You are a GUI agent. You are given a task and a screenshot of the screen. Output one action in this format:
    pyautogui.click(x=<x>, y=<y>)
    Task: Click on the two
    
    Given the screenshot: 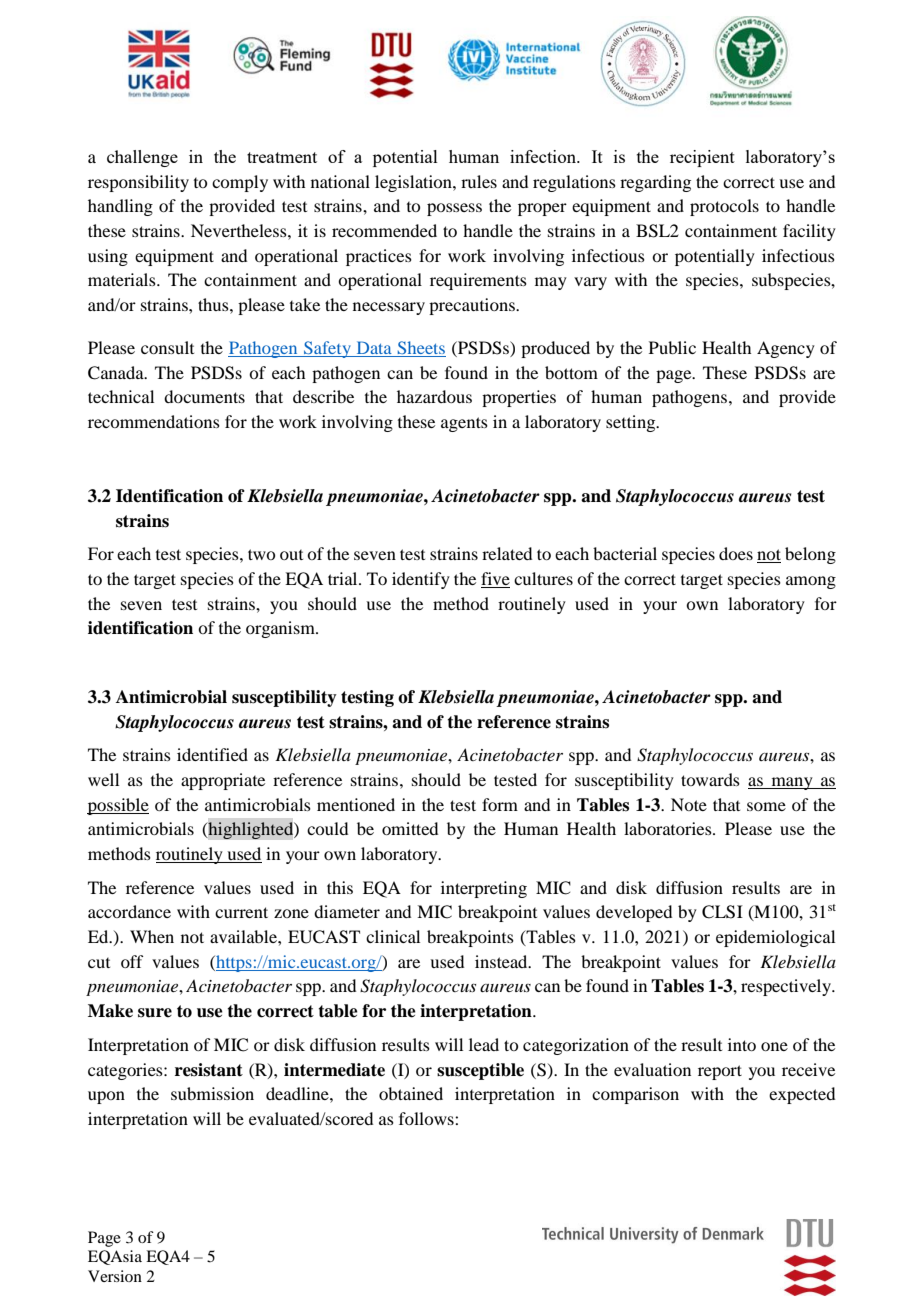 What is the action you would take?
    pyautogui.click(x=261, y=554)
